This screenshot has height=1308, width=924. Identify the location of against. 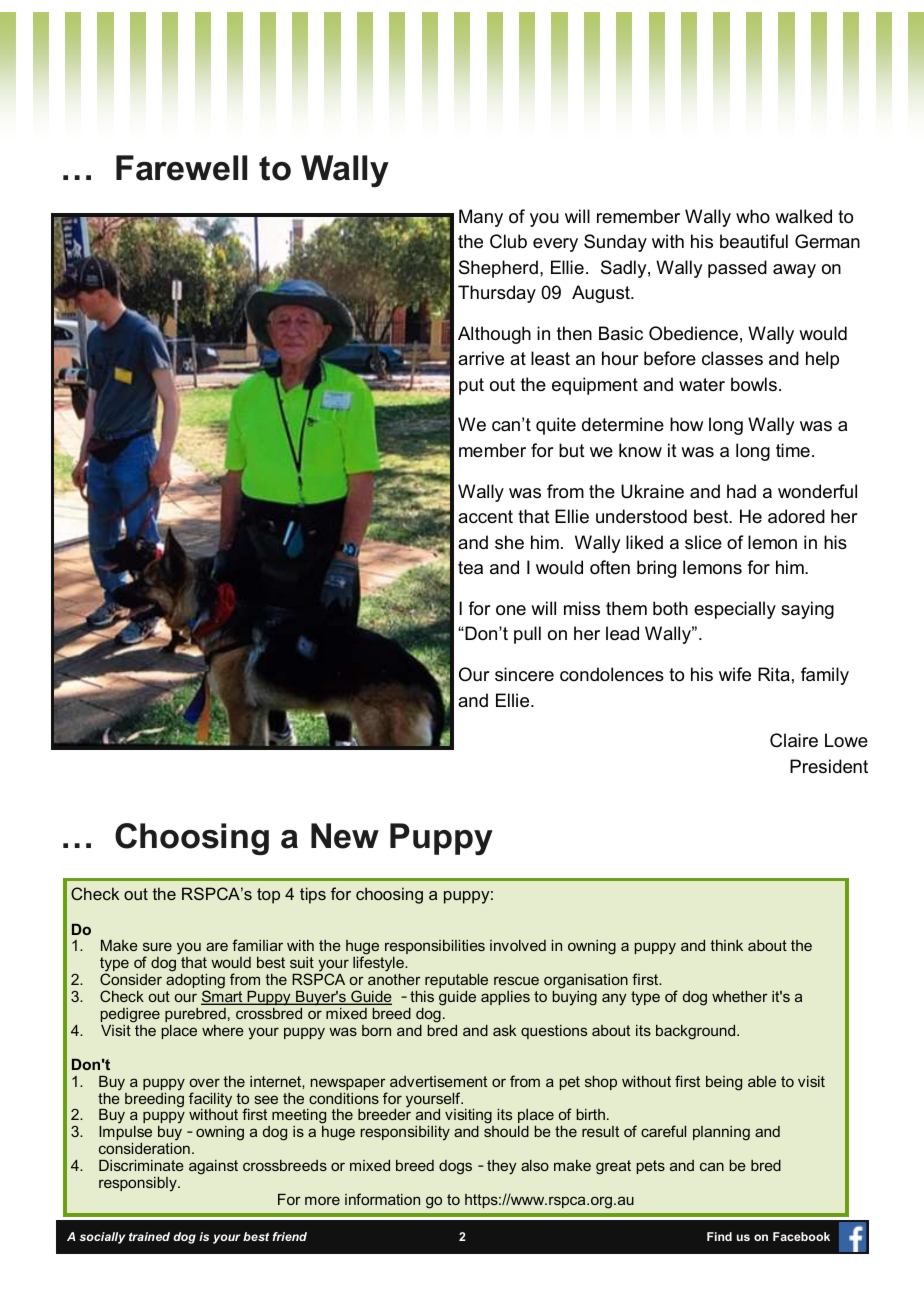
(213, 1167).
